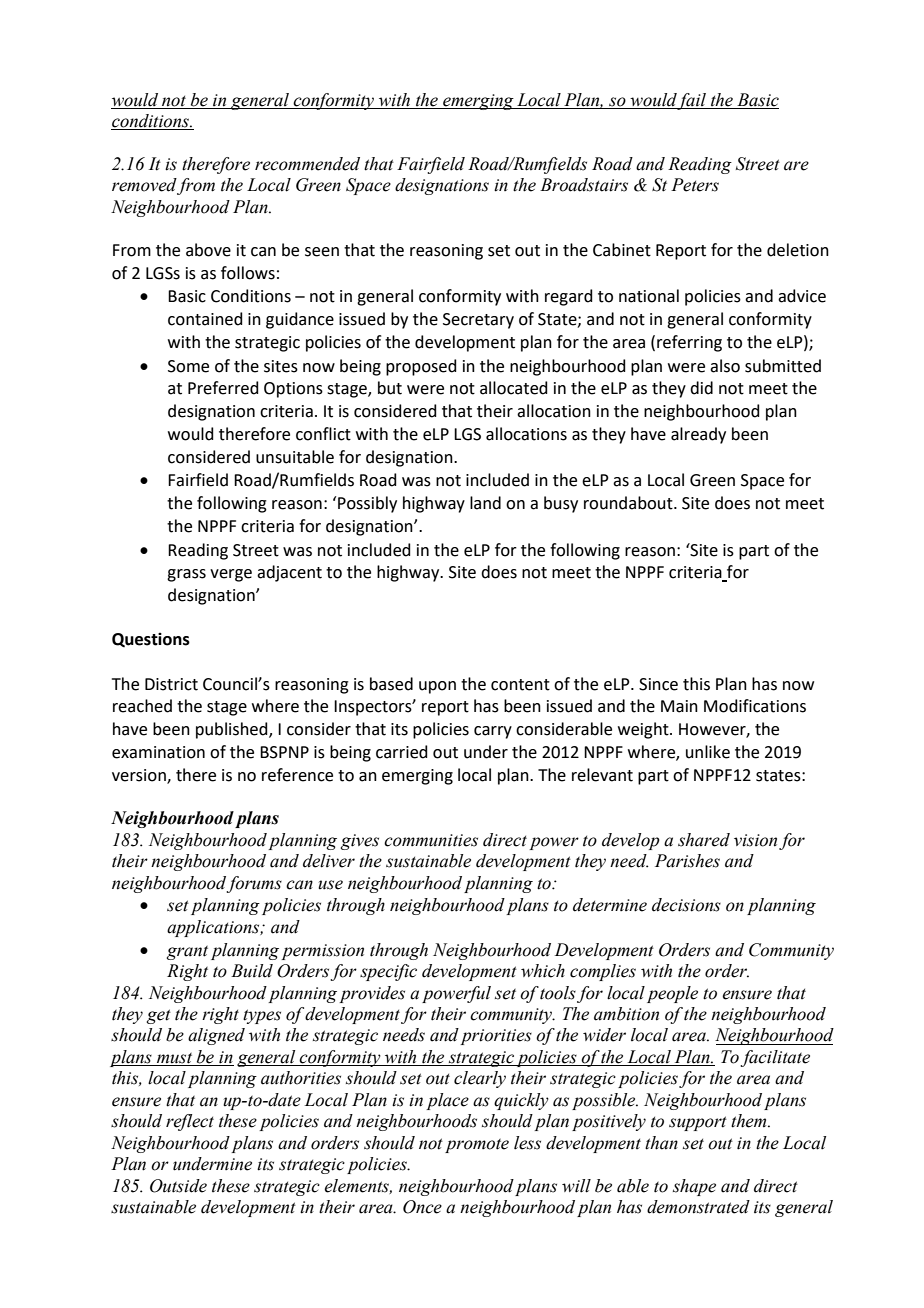 The height and width of the screenshot is (1308, 924). Describe the element at coordinates (254, 884) in the screenshot. I see `forums` at that location.
